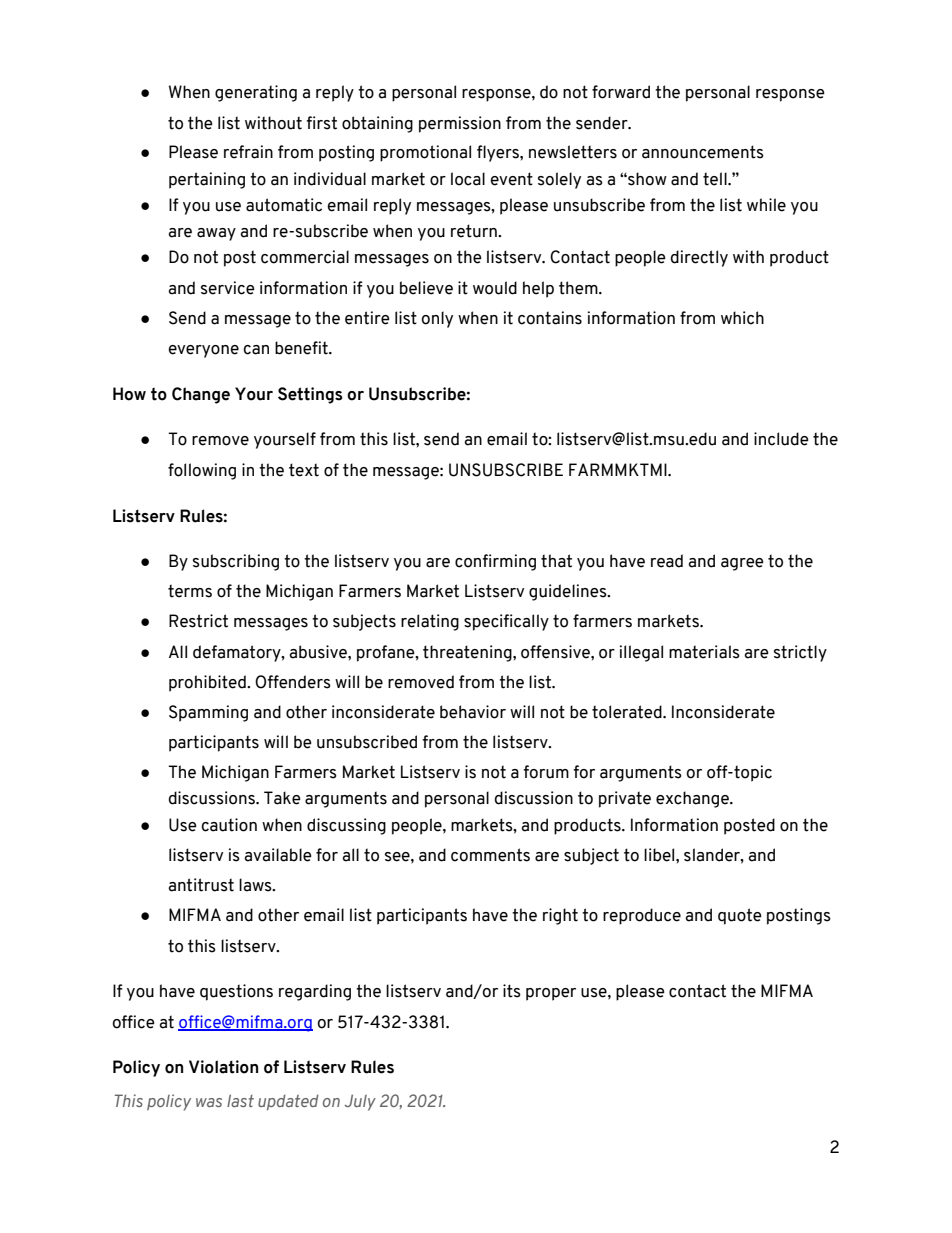 The image size is (952, 1233). What do you see at coordinates (460, 124) in the screenshot?
I see `permission` at bounding box center [460, 124].
